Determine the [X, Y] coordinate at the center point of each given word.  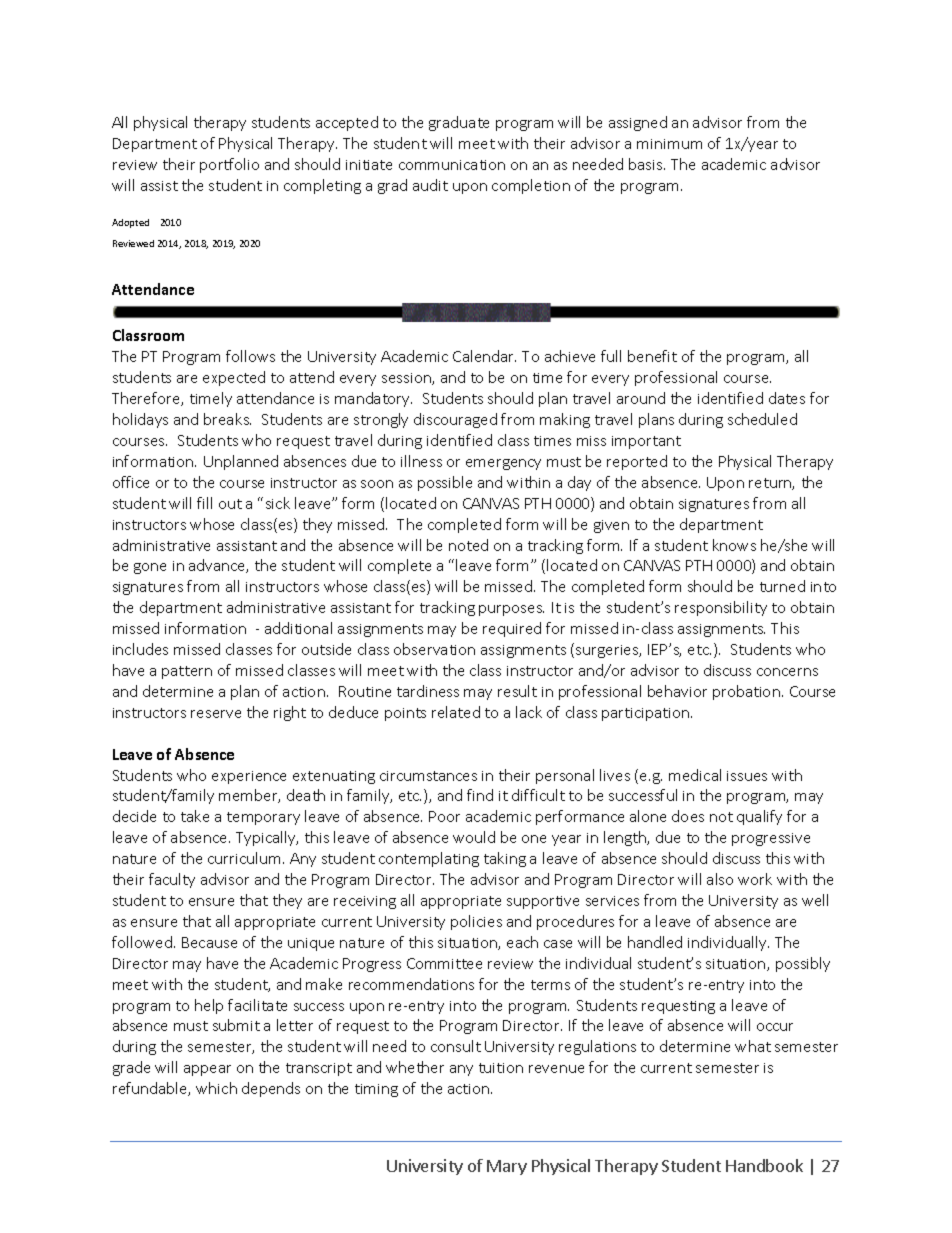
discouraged [455, 420]
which [216, 1088]
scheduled [762, 419]
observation [434, 649]
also [720, 879]
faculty [172, 880]
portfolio [229, 165]
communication [452, 165]
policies [476, 922]
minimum [669, 144]
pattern [187, 672]
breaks [227, 419]
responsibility [721, 608]
